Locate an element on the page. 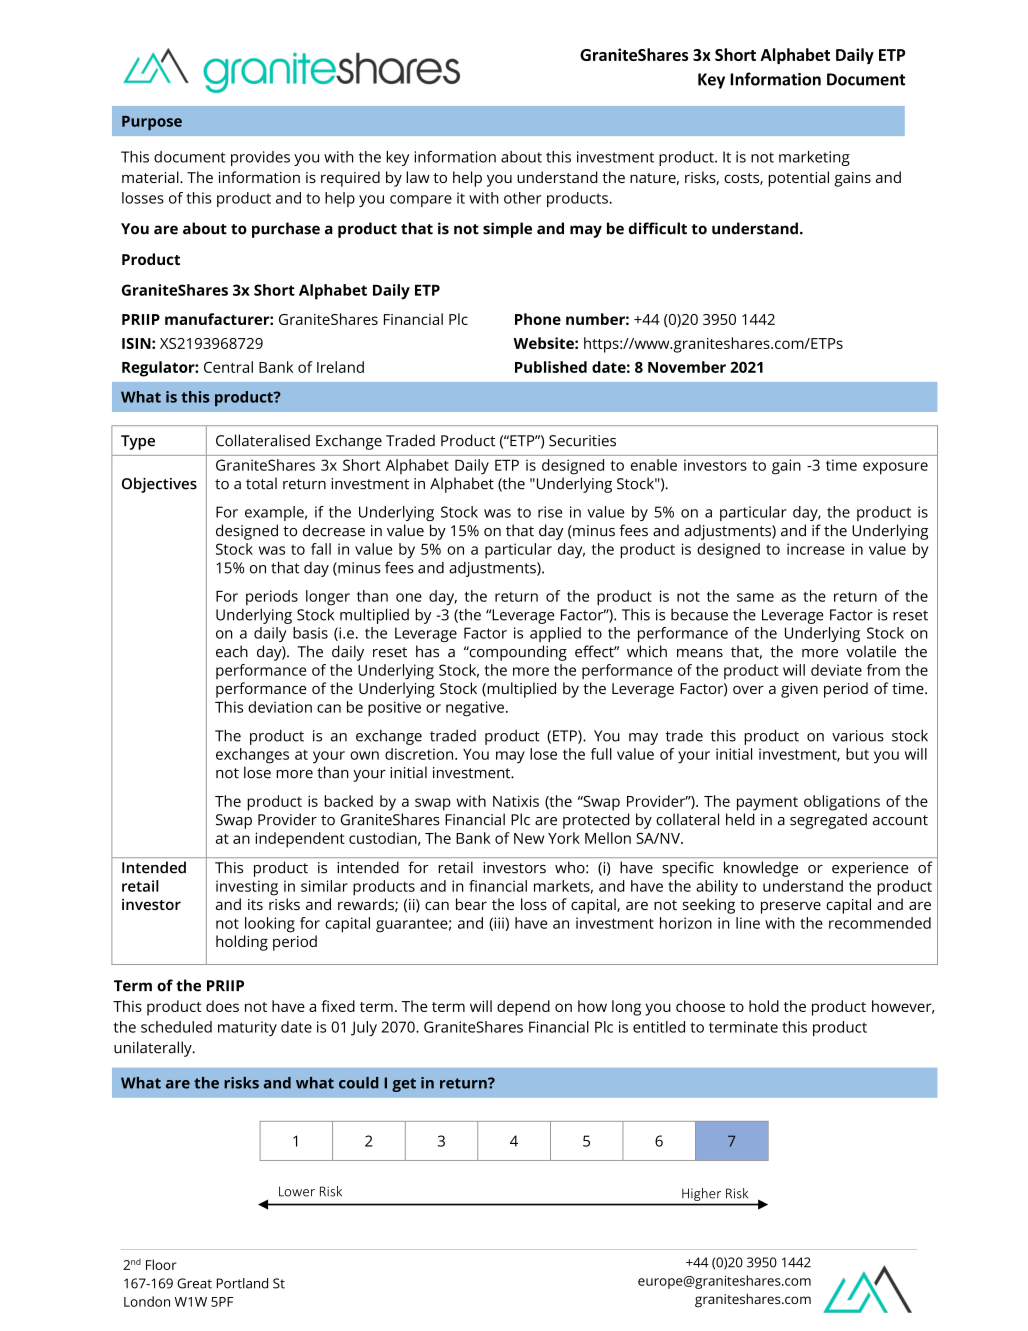 The width and height of the page is (1028, 1331). segregated is located at coordinates (828, 821).
